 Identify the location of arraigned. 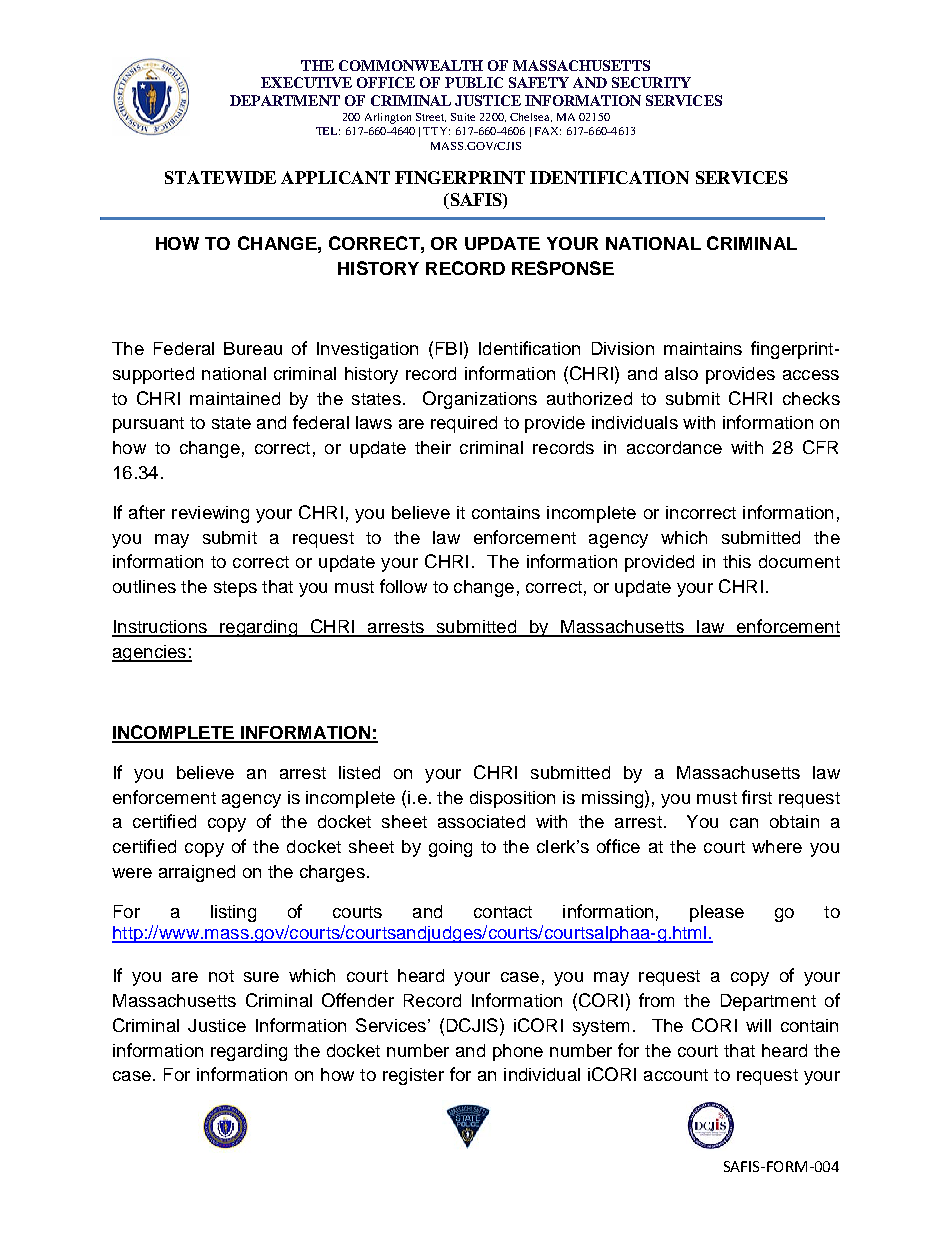
(197, 873).
